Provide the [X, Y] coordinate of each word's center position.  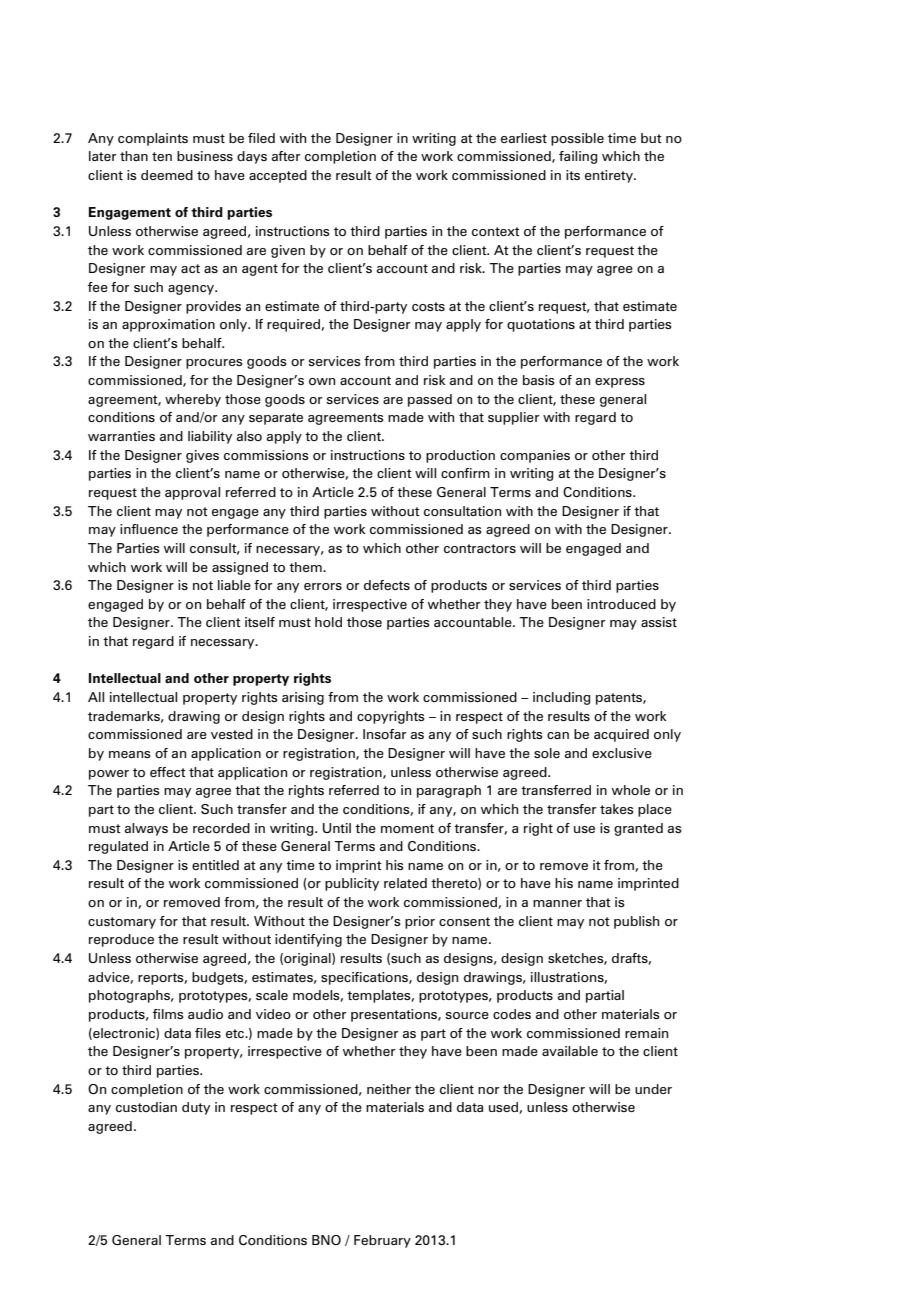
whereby [193, 400]
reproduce [121, 940]
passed [430, 400]
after [286, 156]
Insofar [385, 734]
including [561, 698]
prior [420, 922]
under [653, 1089]
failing [578, 157]
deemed [167, 175]
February [382, 1241]
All [96, 697]
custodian [146, 1107]
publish [636, 922]
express [620, 383]
